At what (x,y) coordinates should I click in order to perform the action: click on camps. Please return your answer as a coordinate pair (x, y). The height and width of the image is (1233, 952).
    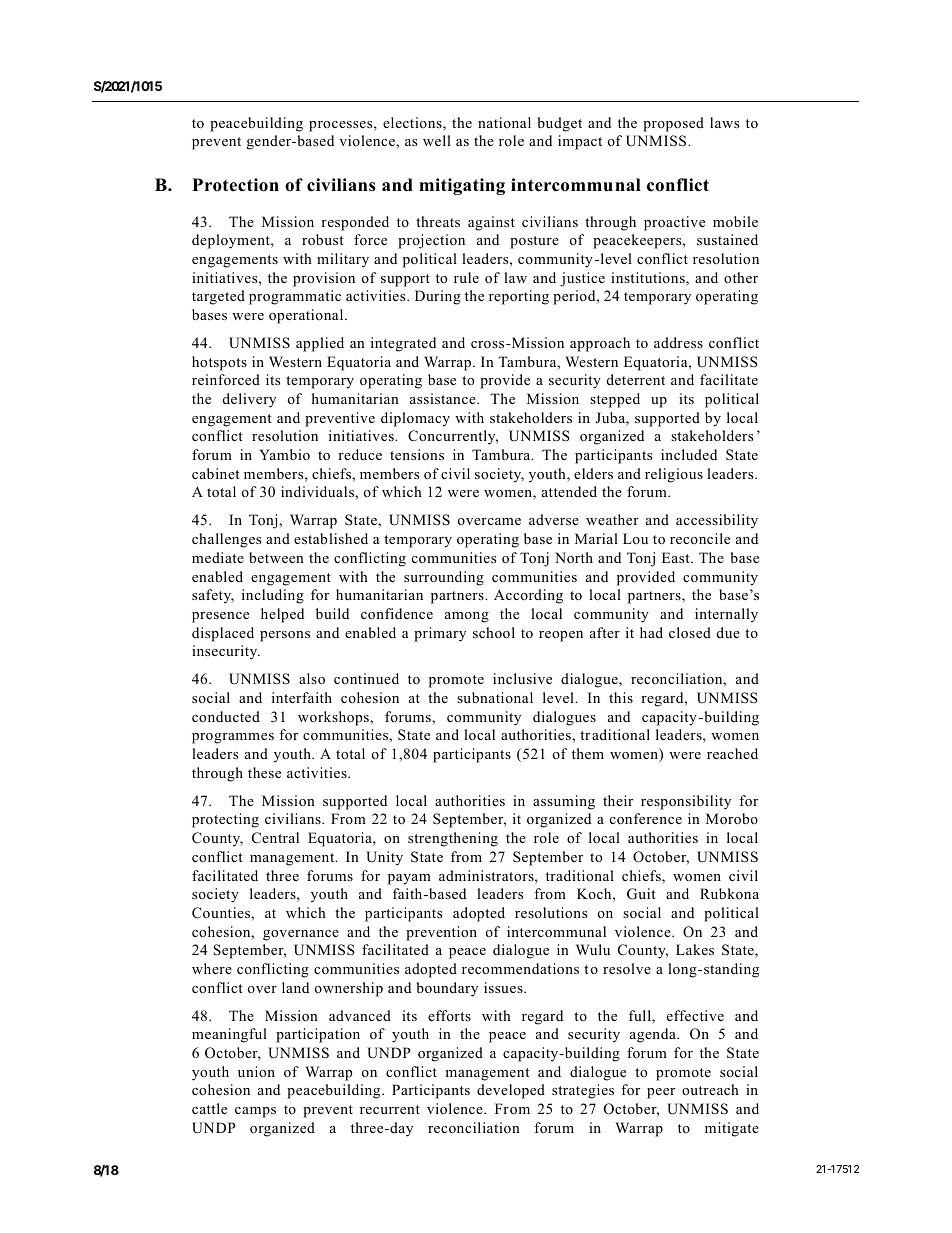
    Looking at the image, I should click on (255, 1112).
